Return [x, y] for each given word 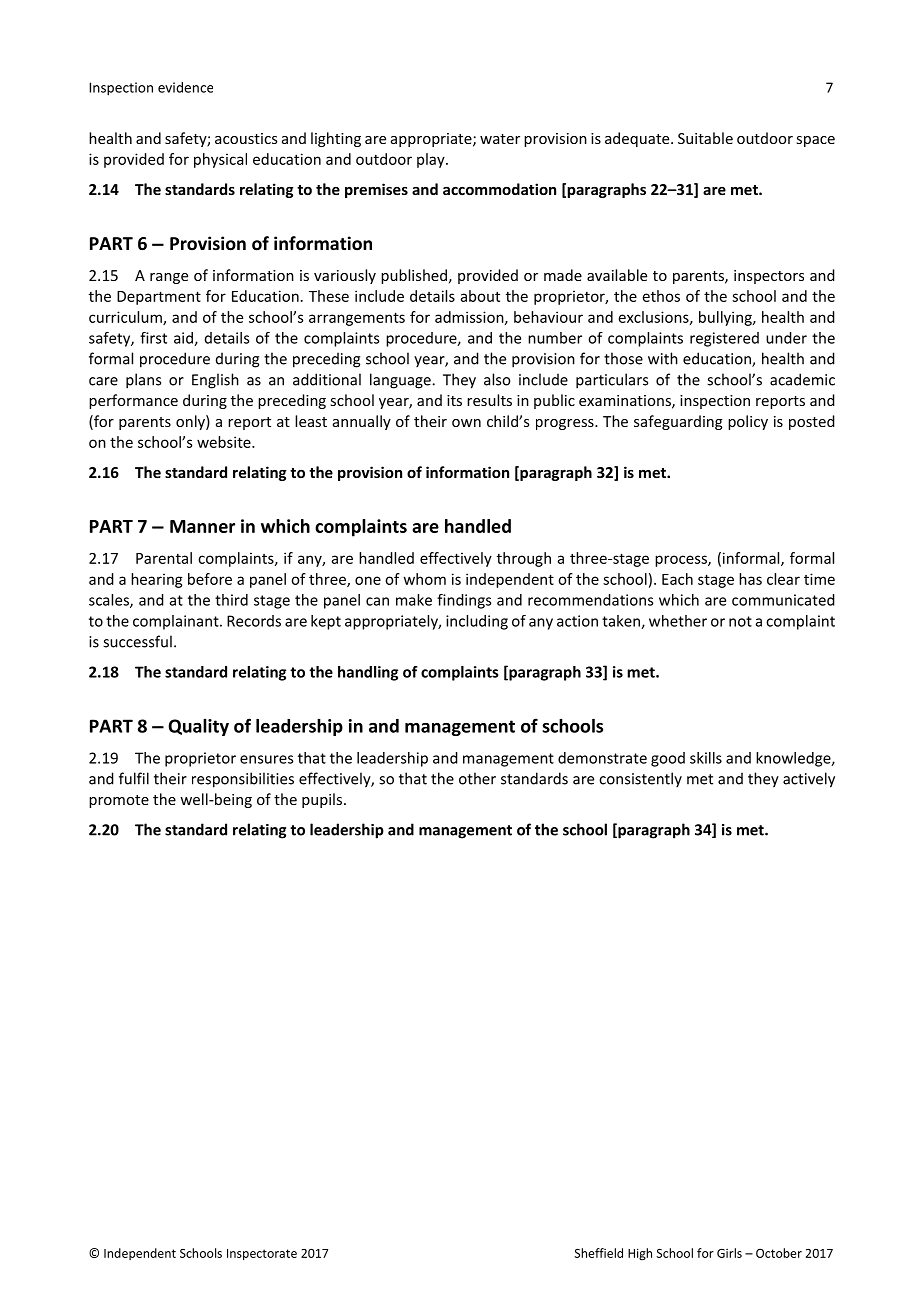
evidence [185, 87]
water [500, 139]
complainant [177, 622]
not [740, 621]
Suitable [705, 138]
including [477, 622]
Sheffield [598, 1253]
